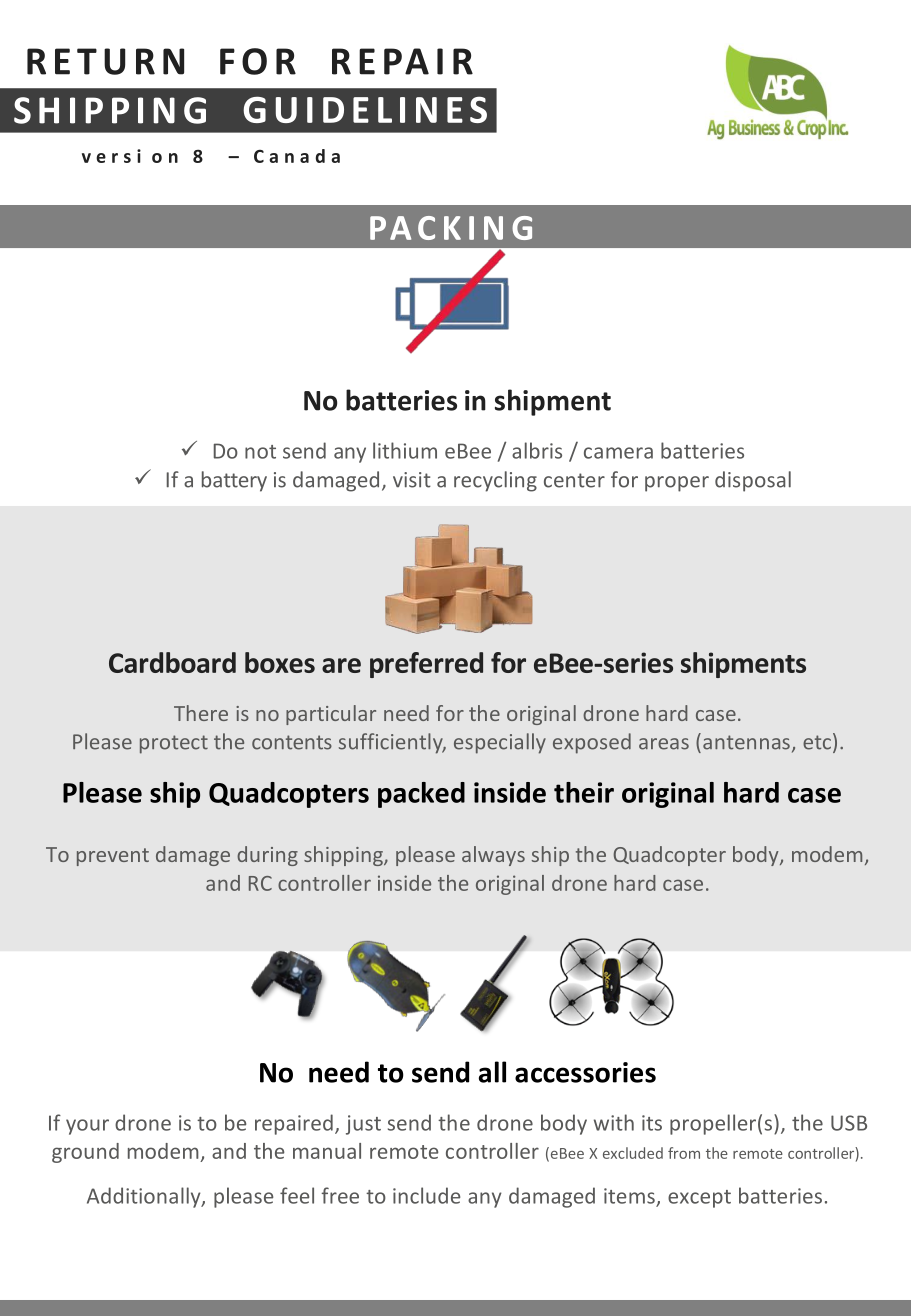 Image resolution: width=911 pixels, height=1316 pixels. I want to click on ground, so click(85, 1153).
